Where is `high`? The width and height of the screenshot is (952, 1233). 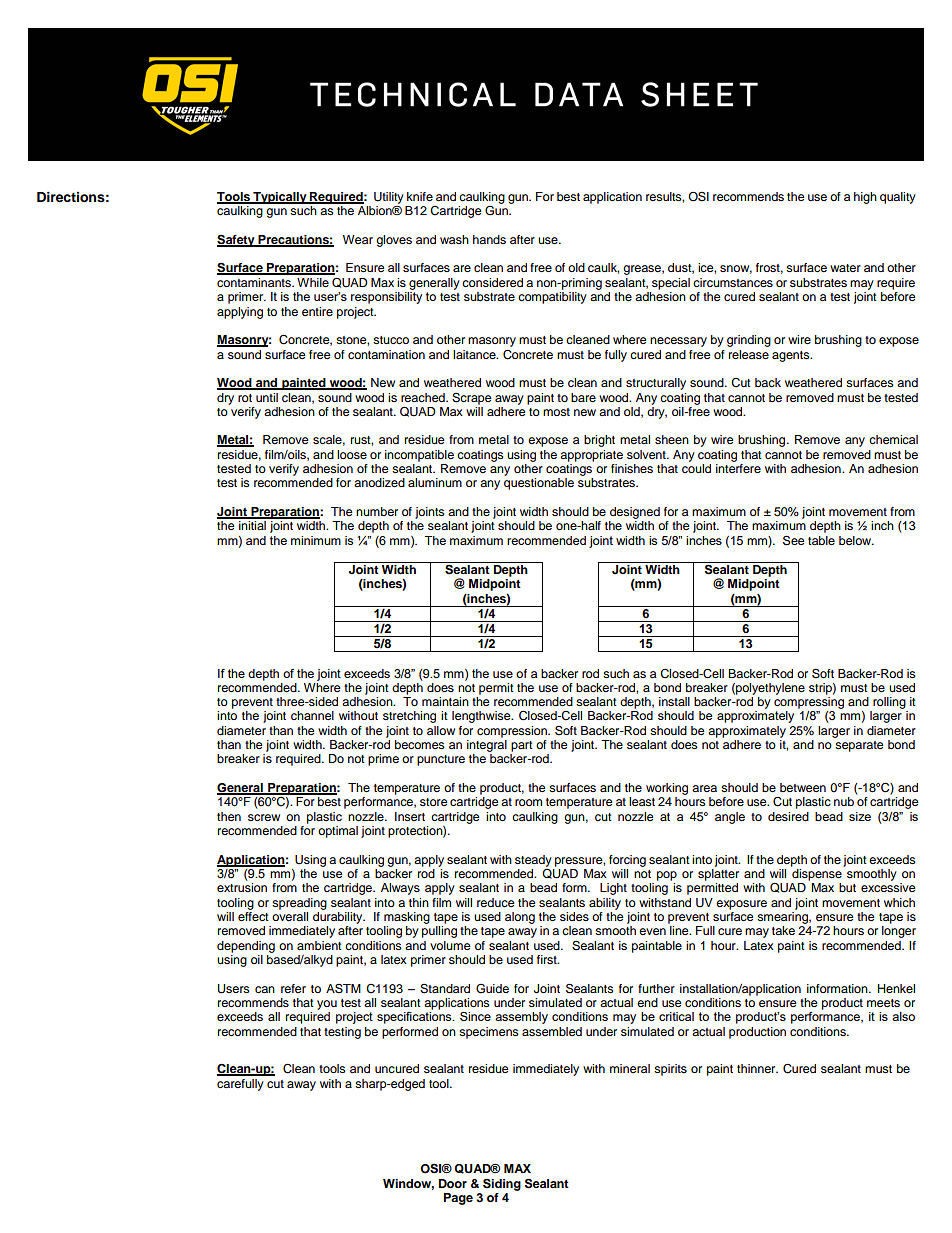
high is located at coordinates (865, 198).
